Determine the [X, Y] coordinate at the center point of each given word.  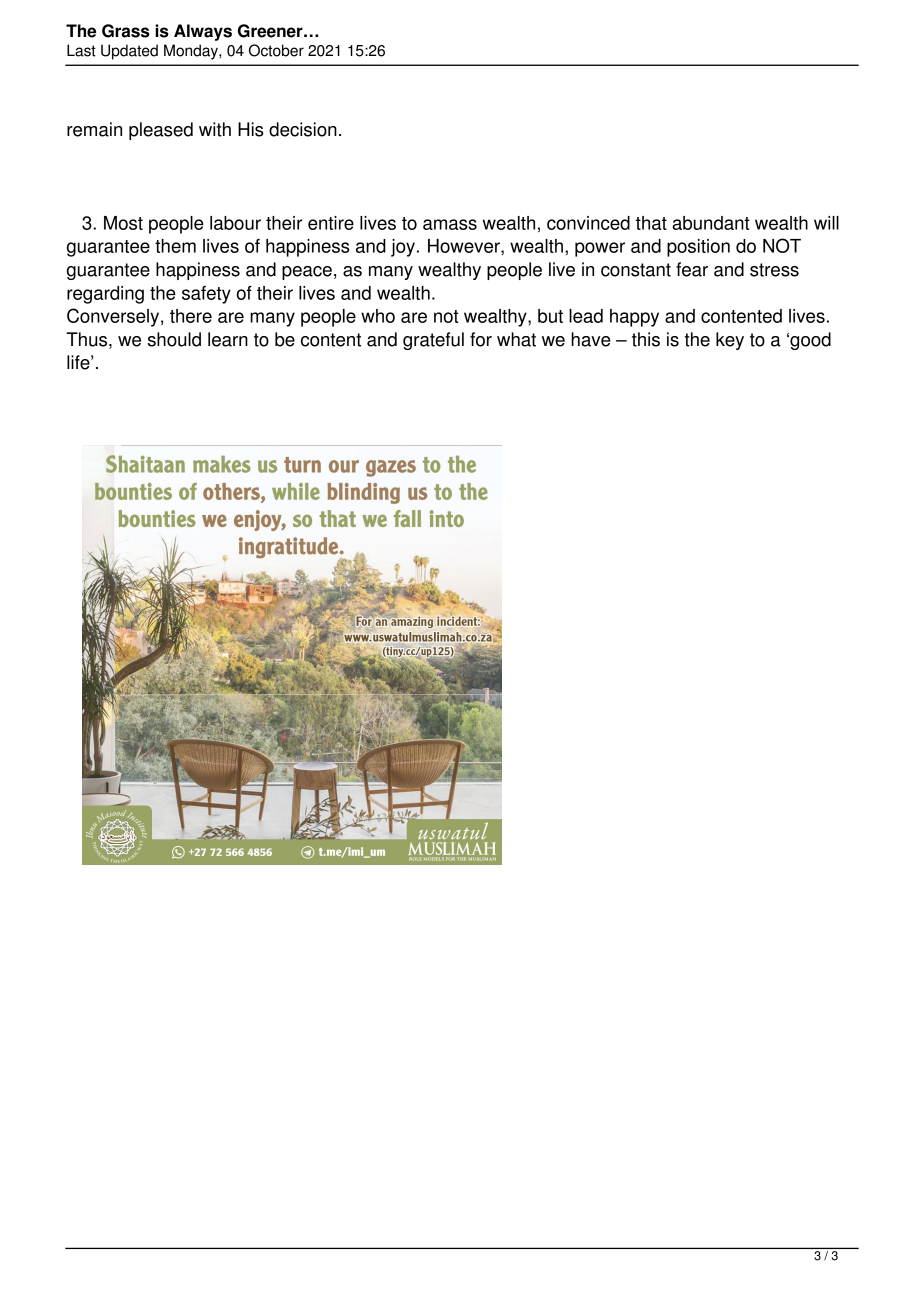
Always [203, 32]
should [174, 339]
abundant [711, 223]
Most [123, 223]
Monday [192, 52]
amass [450, 224]
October [276, 50]
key [730, 341]
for [481, 339]
